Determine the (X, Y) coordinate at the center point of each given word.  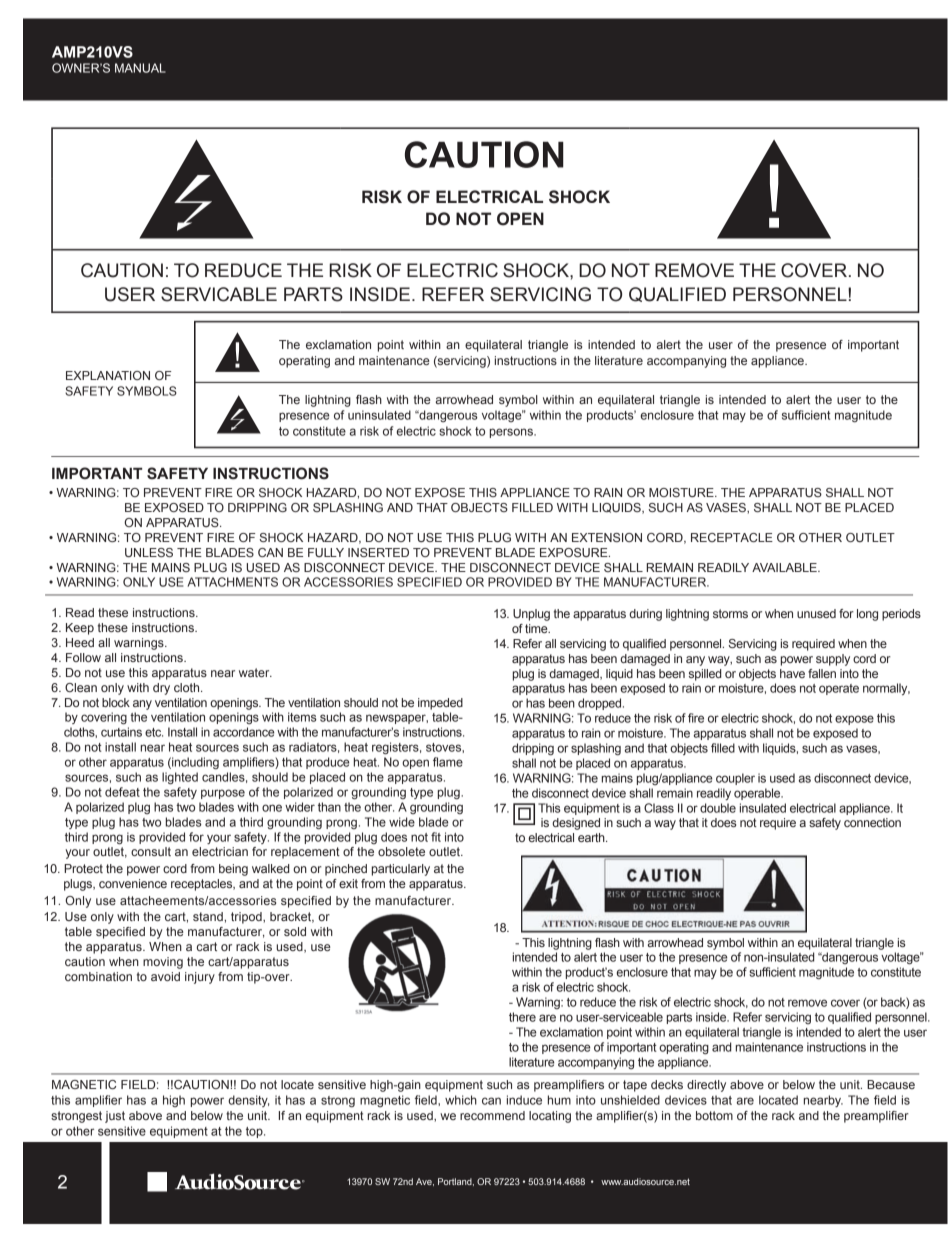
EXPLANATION (108, 375)
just (115, 1117)
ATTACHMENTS (232, 582)
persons (512, 433)
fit (436, 837)
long (867, 615)
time (537, 628)
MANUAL (140, 68)
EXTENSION (607, 537)
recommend (492, 1115)
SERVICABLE (219, 294)
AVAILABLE (785, 567)
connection (872, 822)
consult (151, 851)
